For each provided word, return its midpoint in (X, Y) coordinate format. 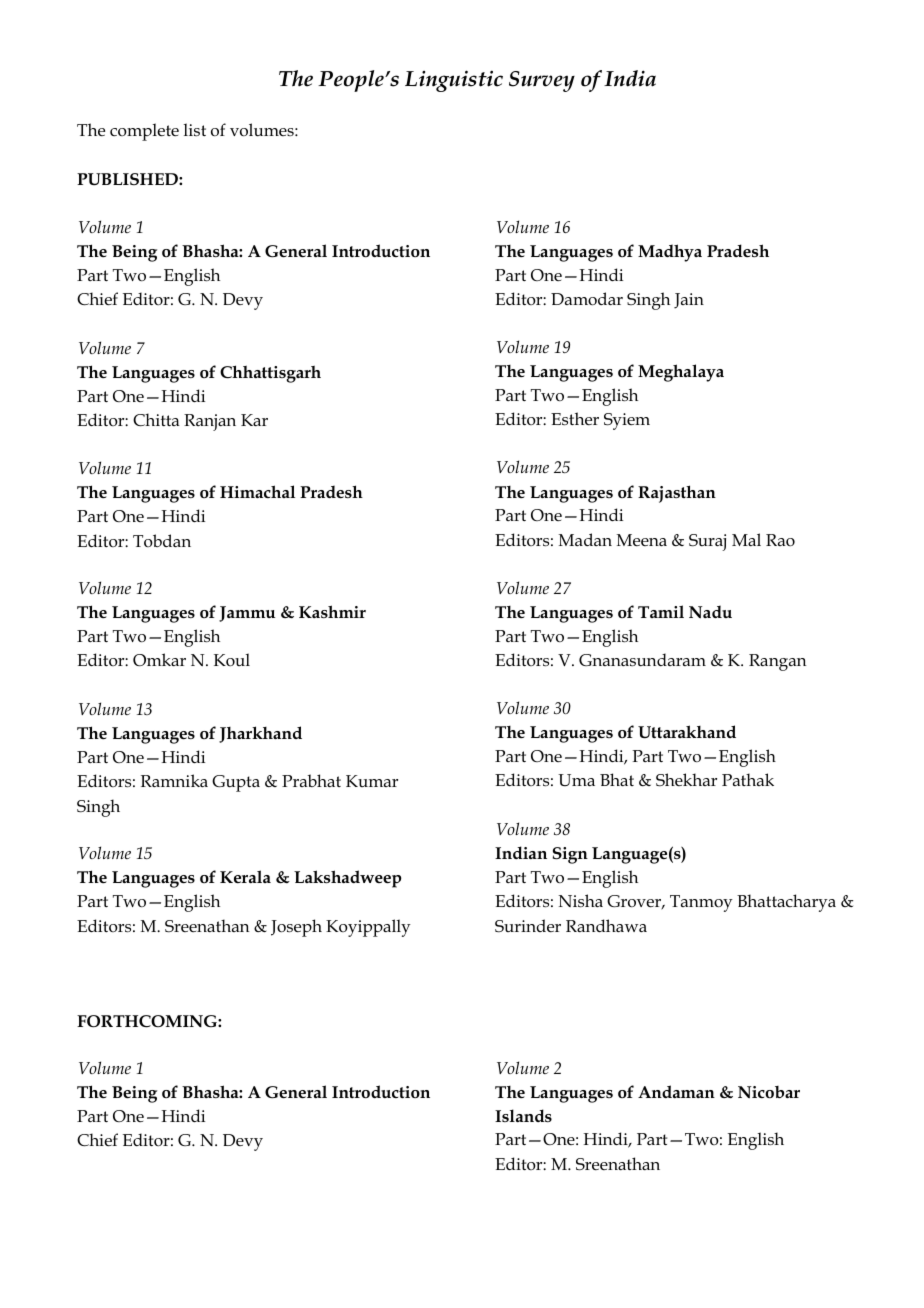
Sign (570, 855)
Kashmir (332, 611)
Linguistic (454, 81)
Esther (575, 419)
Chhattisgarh (270, 374)
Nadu (710, 612)
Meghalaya (681, 373)
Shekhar (686, 780)
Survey (542, 81)
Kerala (245, 877)
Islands (523, 1115)
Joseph (296, 928)
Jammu (247, 614)
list (195, 129)
